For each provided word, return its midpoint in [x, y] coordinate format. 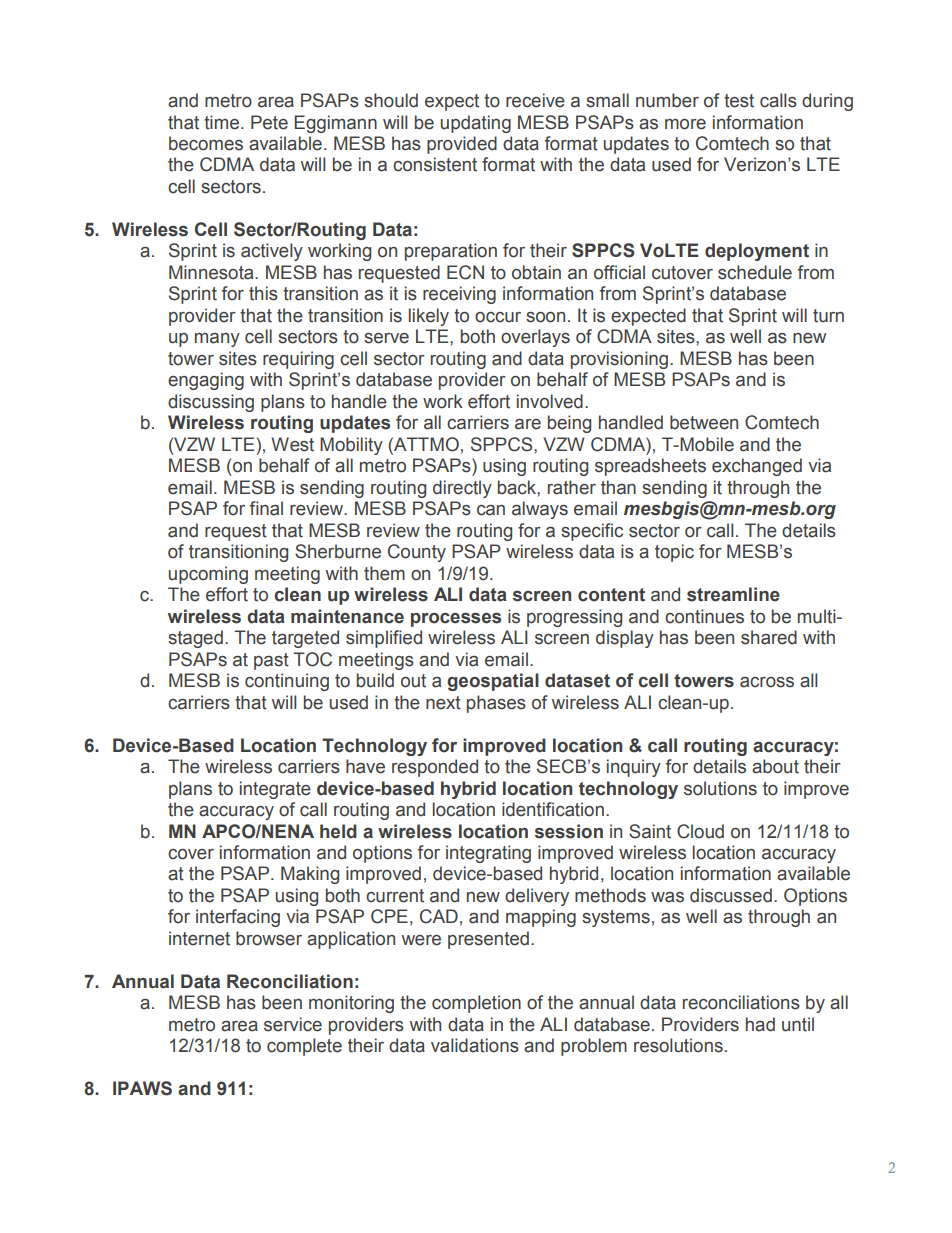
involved [550, 401]
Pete [269, 122]
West [292, 444]
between [704, 422]
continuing [287, 682]
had [760, 1024]
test [739, 101]
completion [476, 1004]
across [767, 682]
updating [476, 124]
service [293, 1024]
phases [496, 704]
